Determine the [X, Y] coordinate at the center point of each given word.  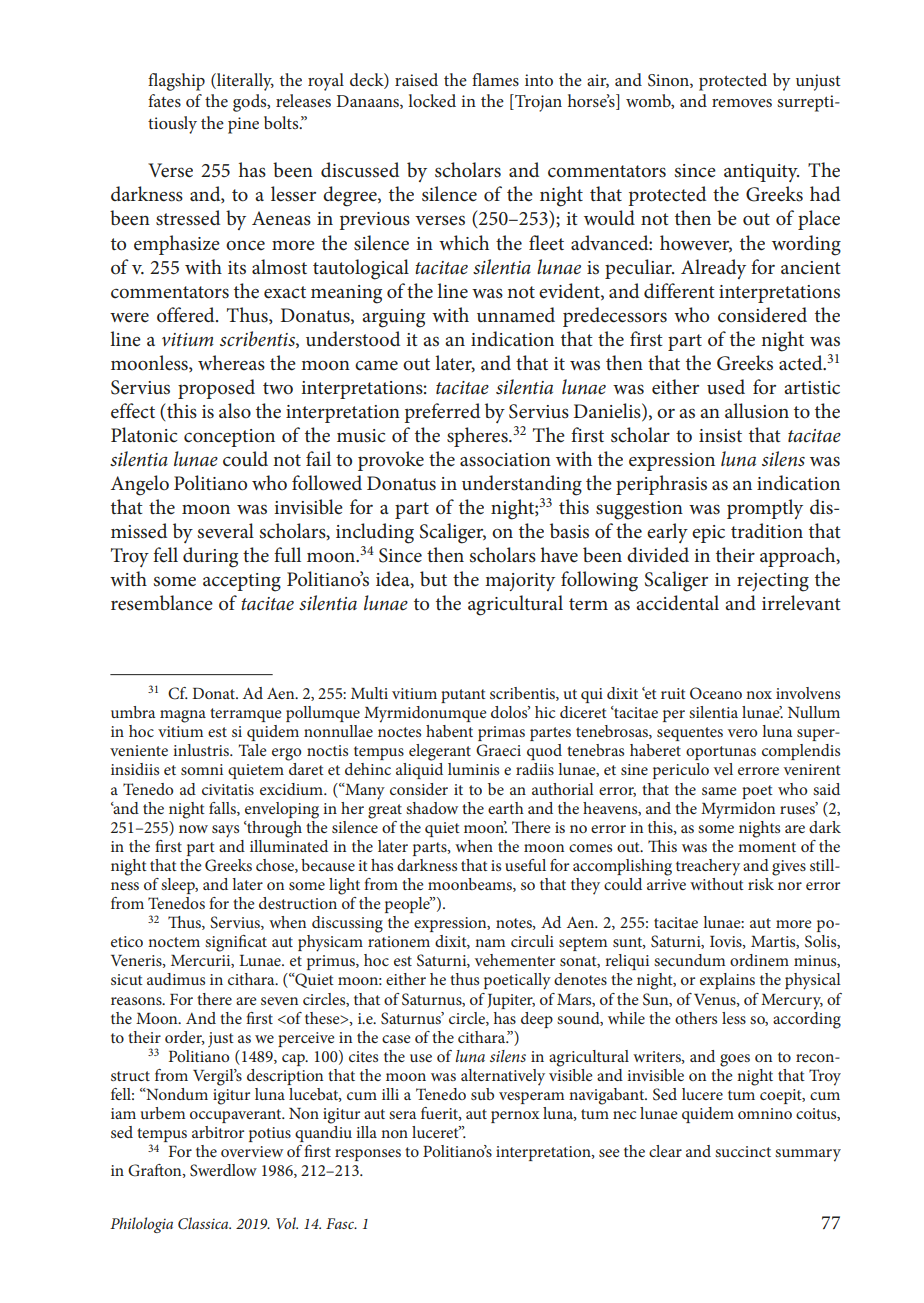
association [505, 460]
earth [506, 808]
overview [252, 1151]
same [719, 791]
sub [482, 1094]
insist [720, 436]
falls [223, 809]
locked [432, 100]
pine [243, 125]
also [235, 411]
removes [742, 103]
